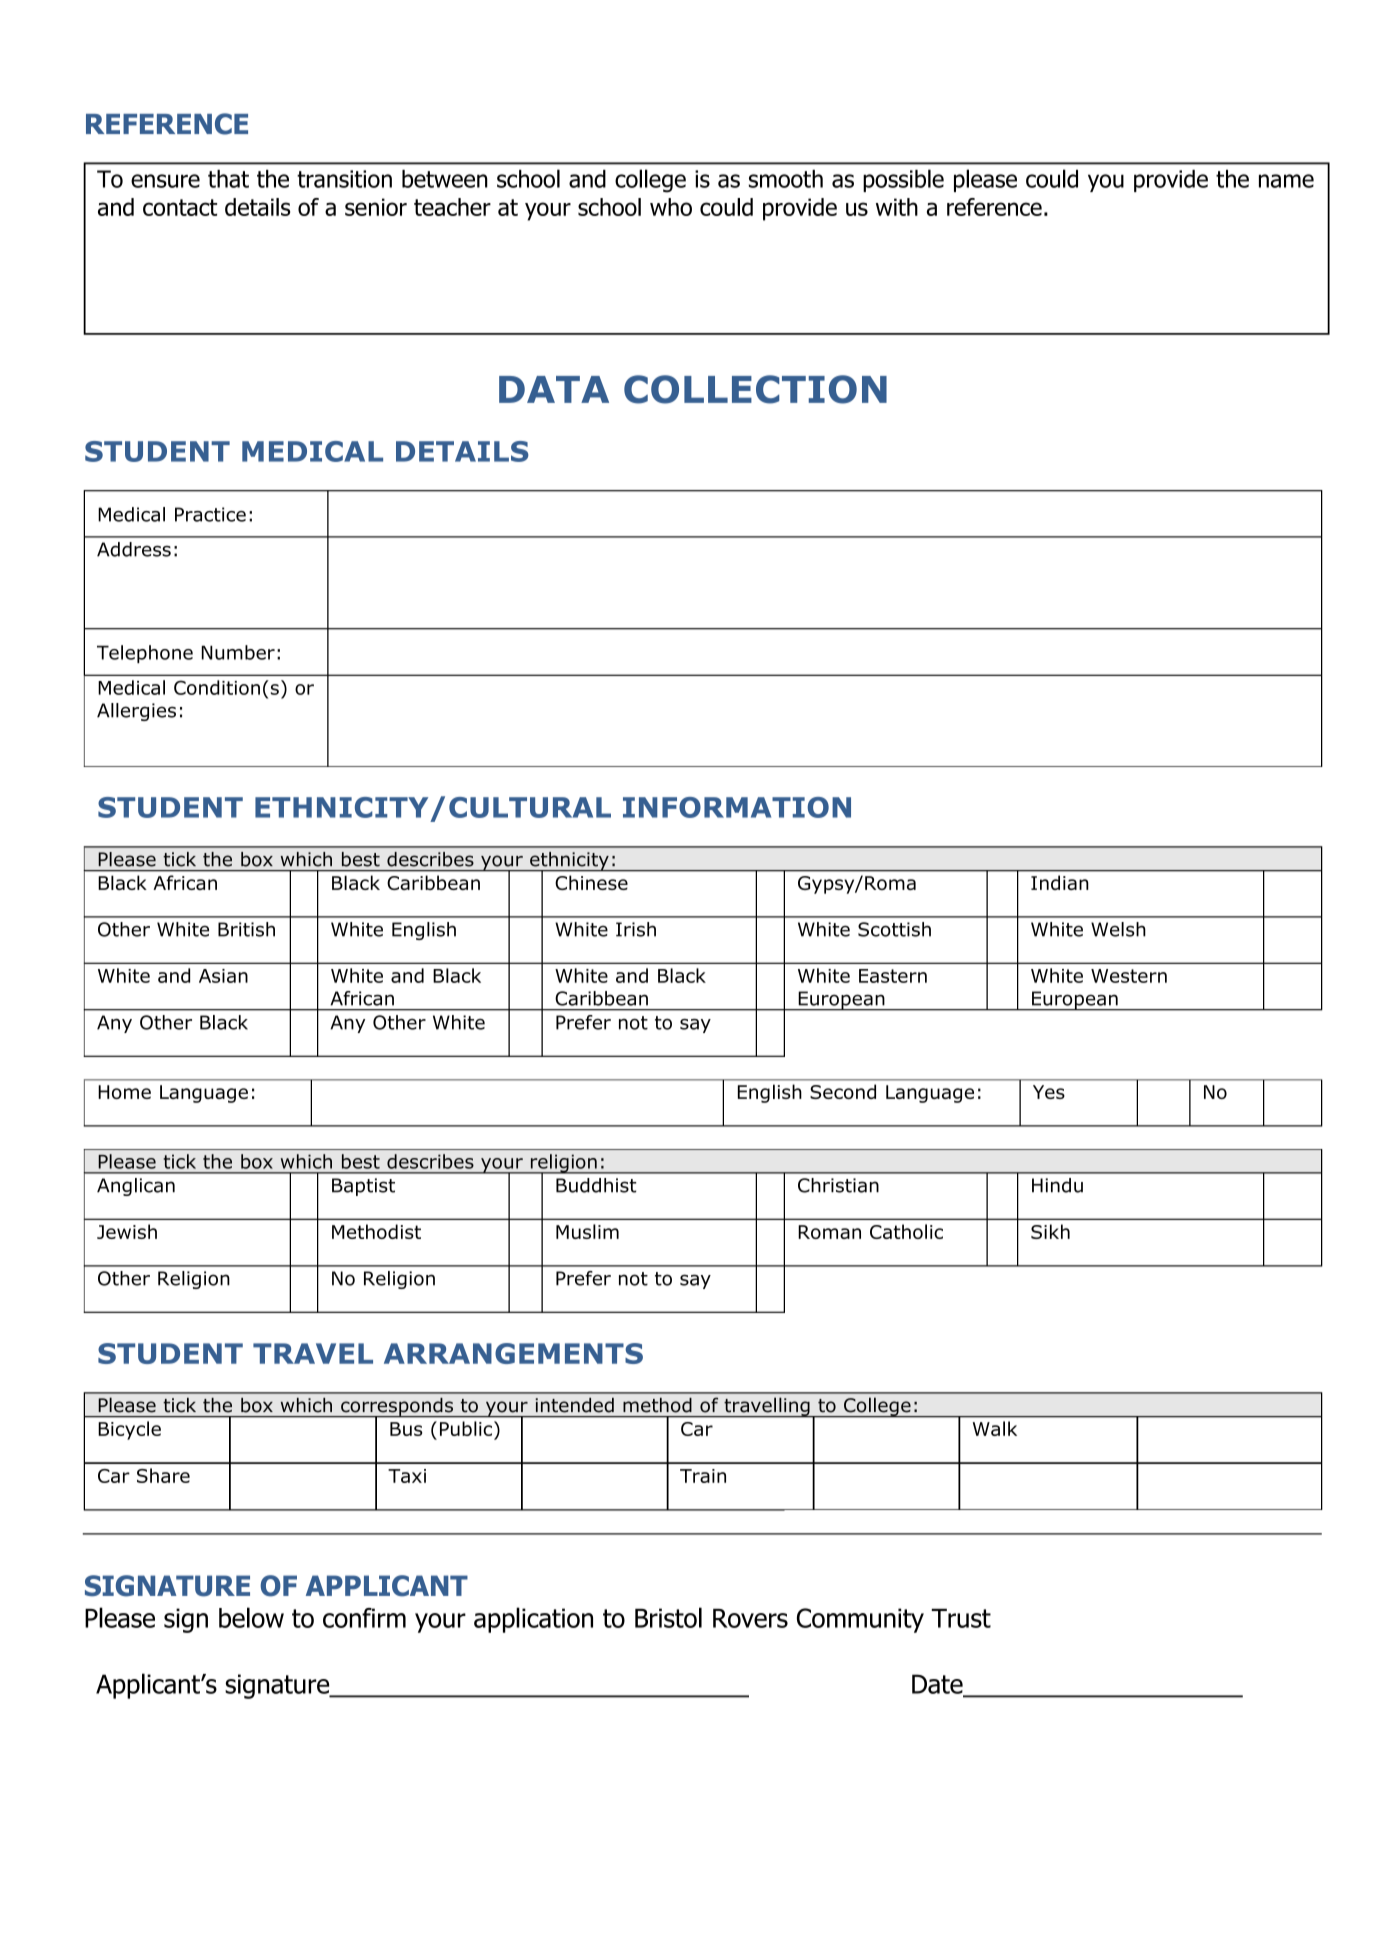  I want to click on who, so click(671, 207).
